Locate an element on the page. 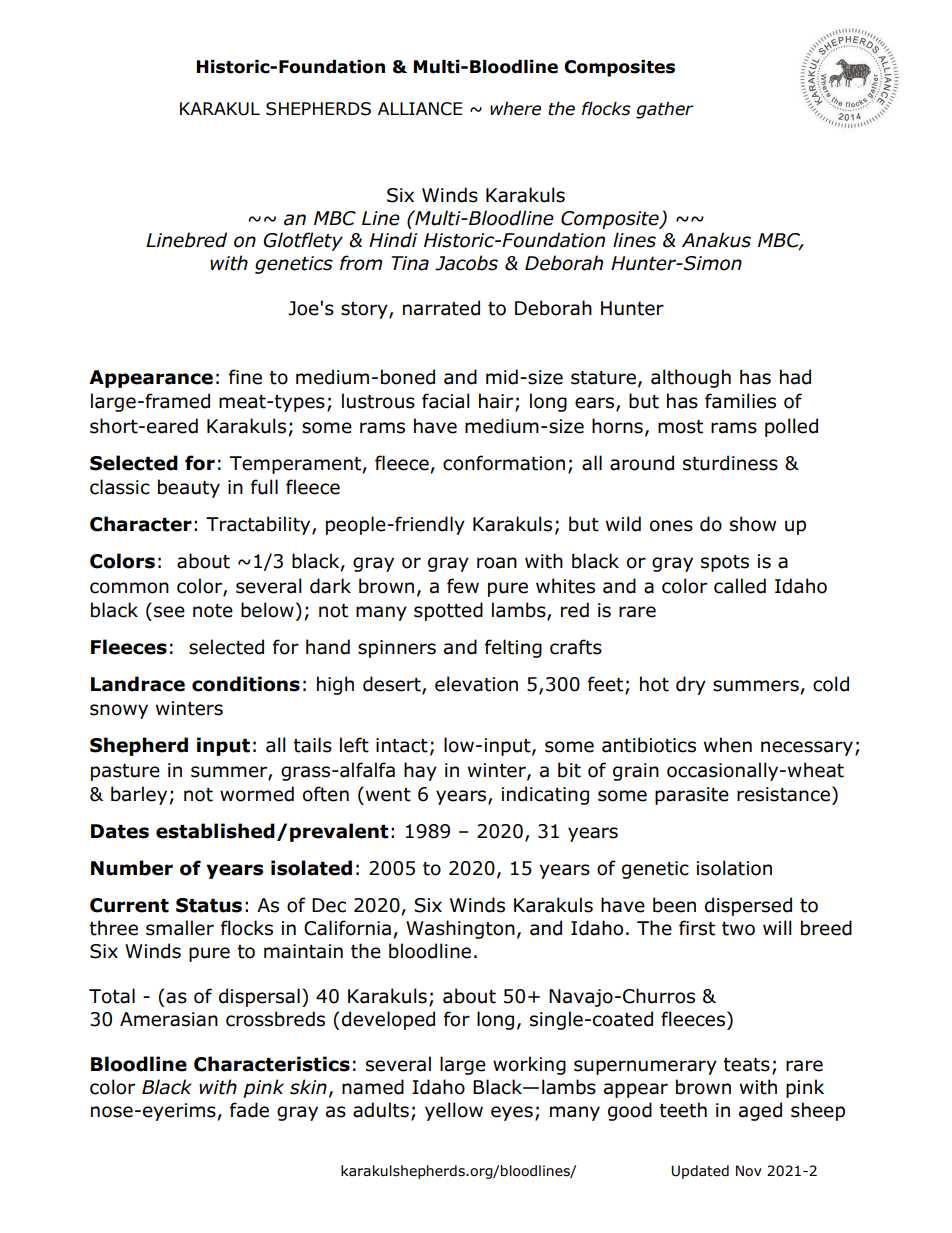 The width and height of the image is (952, 1233). ALLIANCE is located at coordinates (420, 109).
